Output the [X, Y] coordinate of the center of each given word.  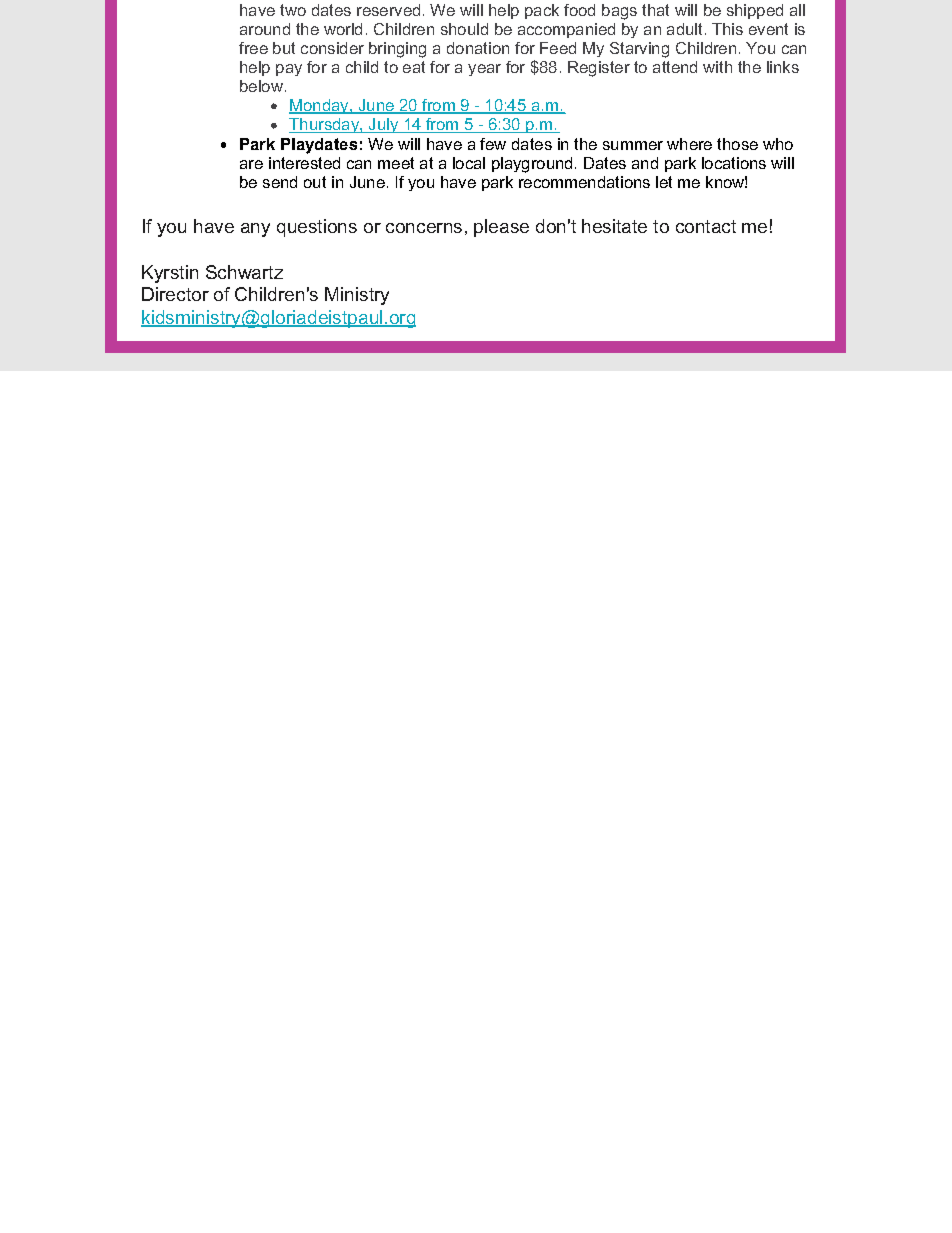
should [464, 29]
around [265, 29]
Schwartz [244, 272]
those [737, 144]
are [251, 164]
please [501, 228]
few [493, 144]
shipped [755, 11]
